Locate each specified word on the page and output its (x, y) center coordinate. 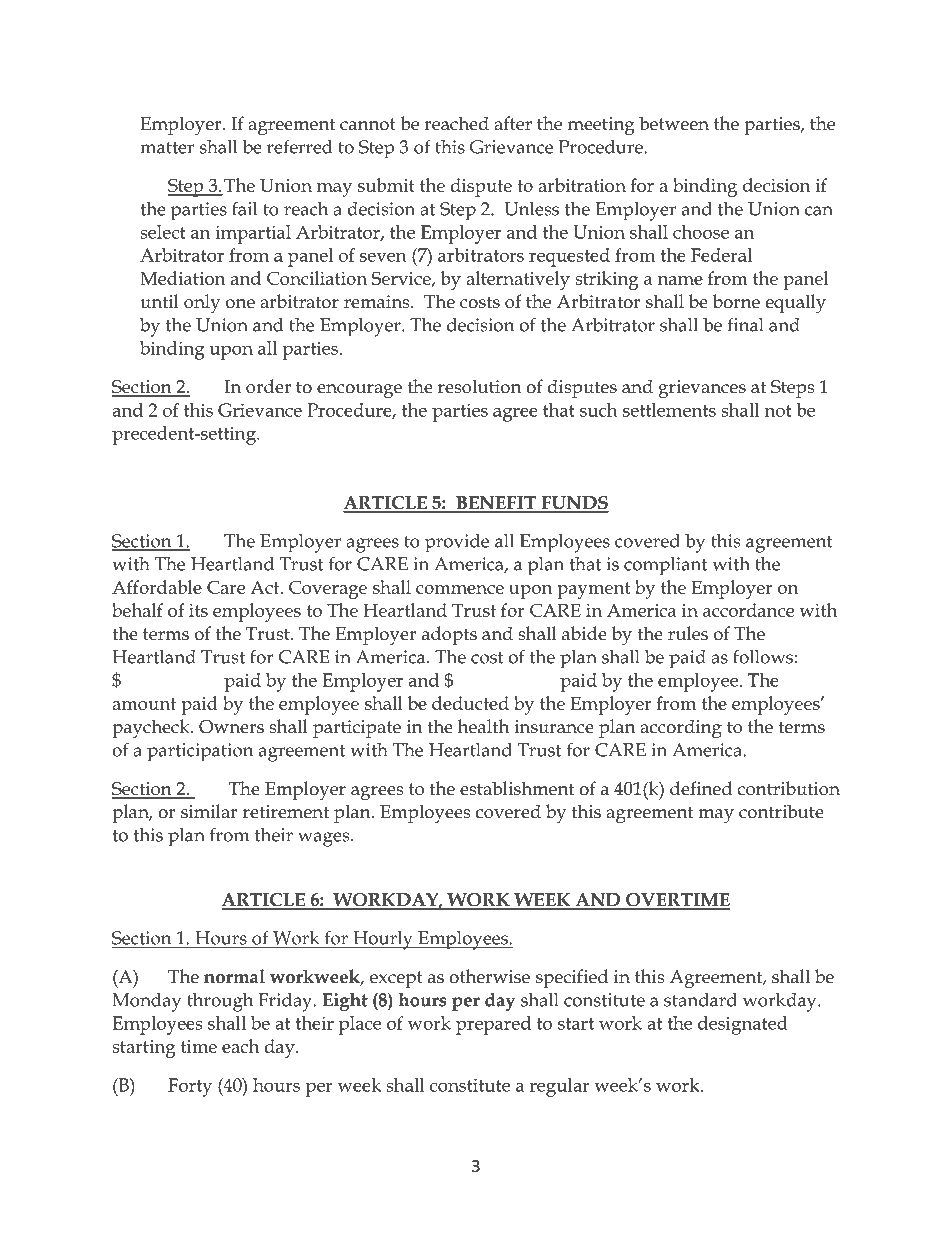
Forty (190, 1087)
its (198, 610)
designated (743, 1025)
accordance (748, 610)
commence (460, 589)
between (674, 123)
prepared (493, 1025)
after (513, 123)
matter (167, 148)
